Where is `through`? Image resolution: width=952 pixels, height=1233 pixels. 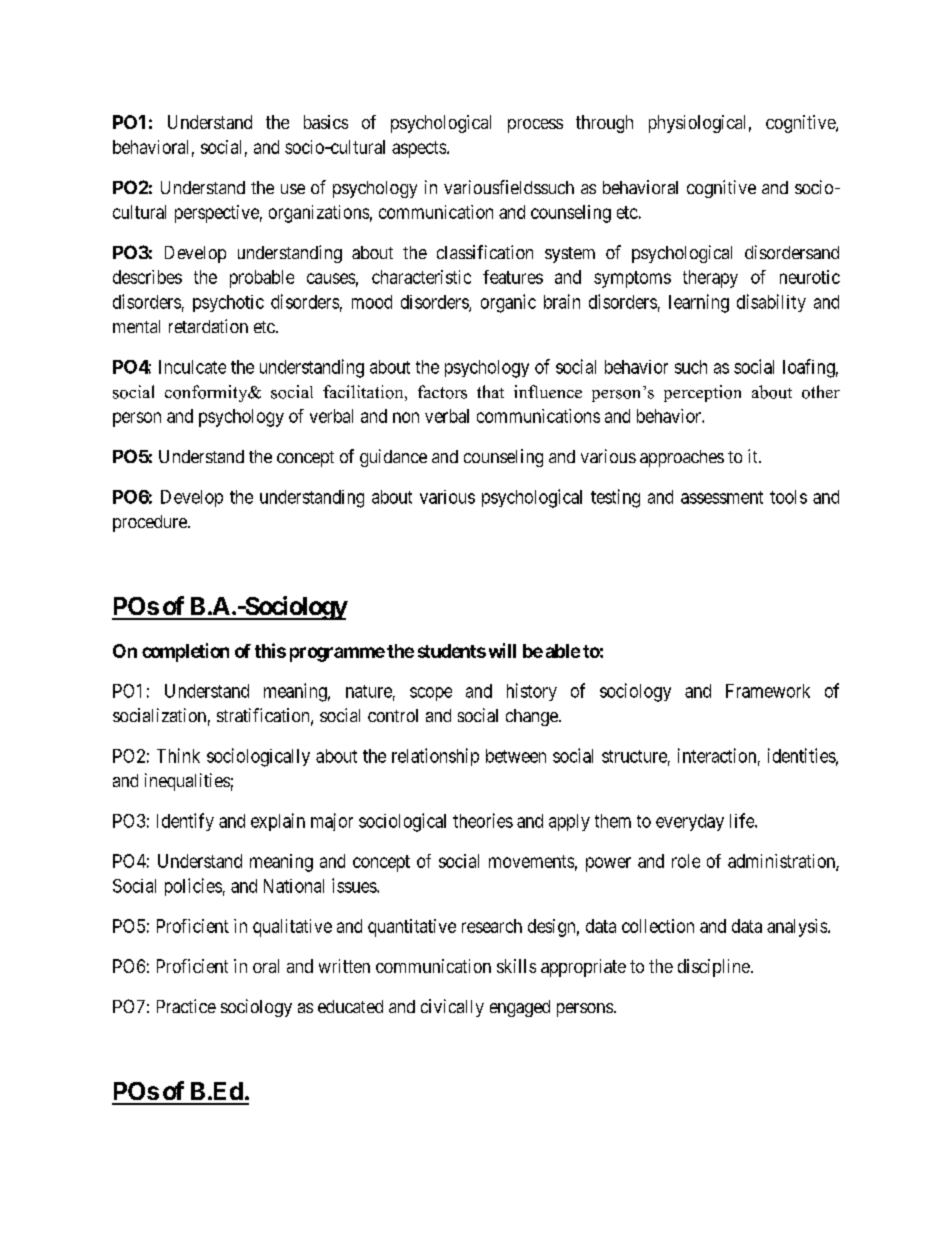
through is located at coordinates (604, 124).
